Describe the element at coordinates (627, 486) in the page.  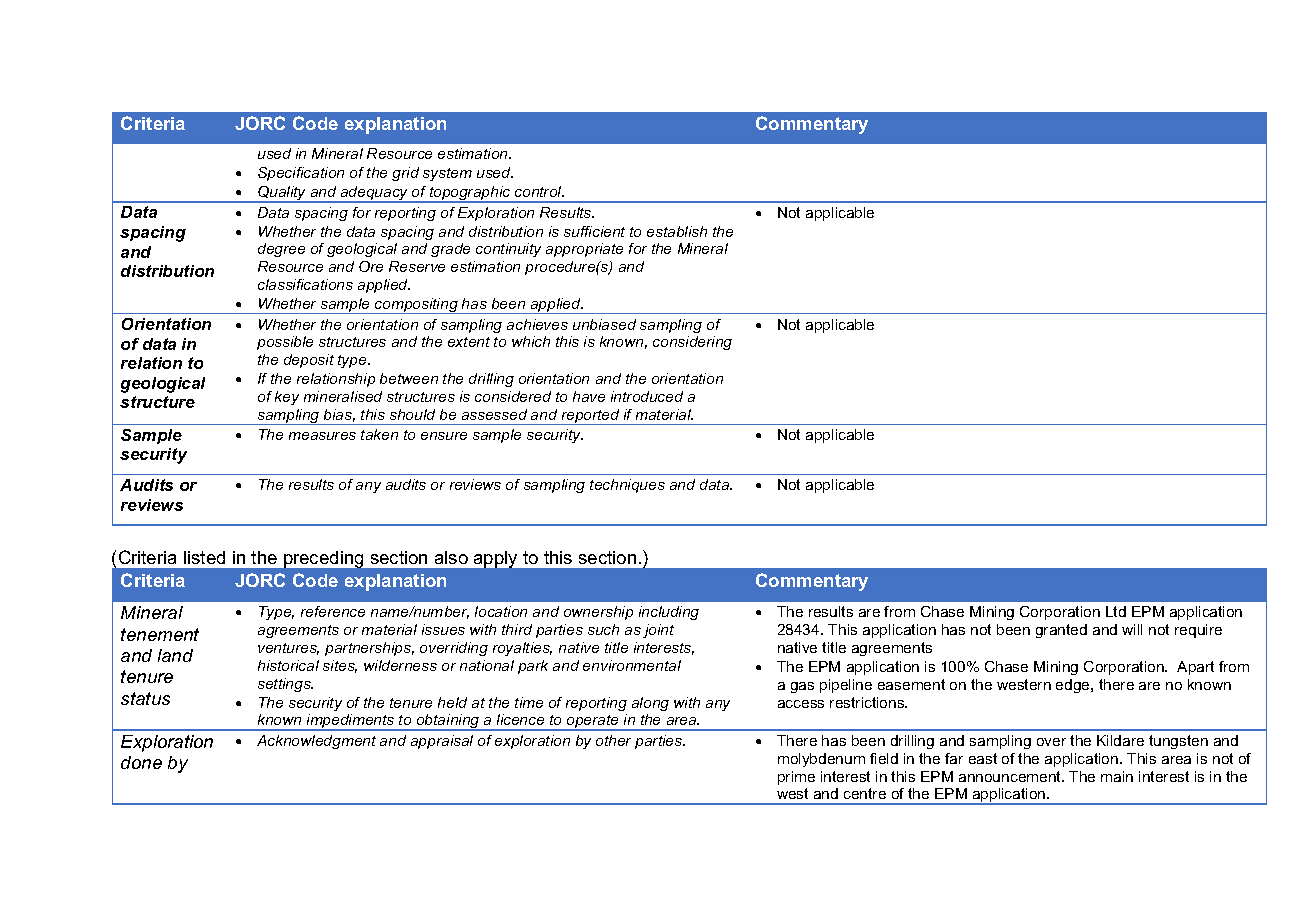
I see `techniques` at that location.
